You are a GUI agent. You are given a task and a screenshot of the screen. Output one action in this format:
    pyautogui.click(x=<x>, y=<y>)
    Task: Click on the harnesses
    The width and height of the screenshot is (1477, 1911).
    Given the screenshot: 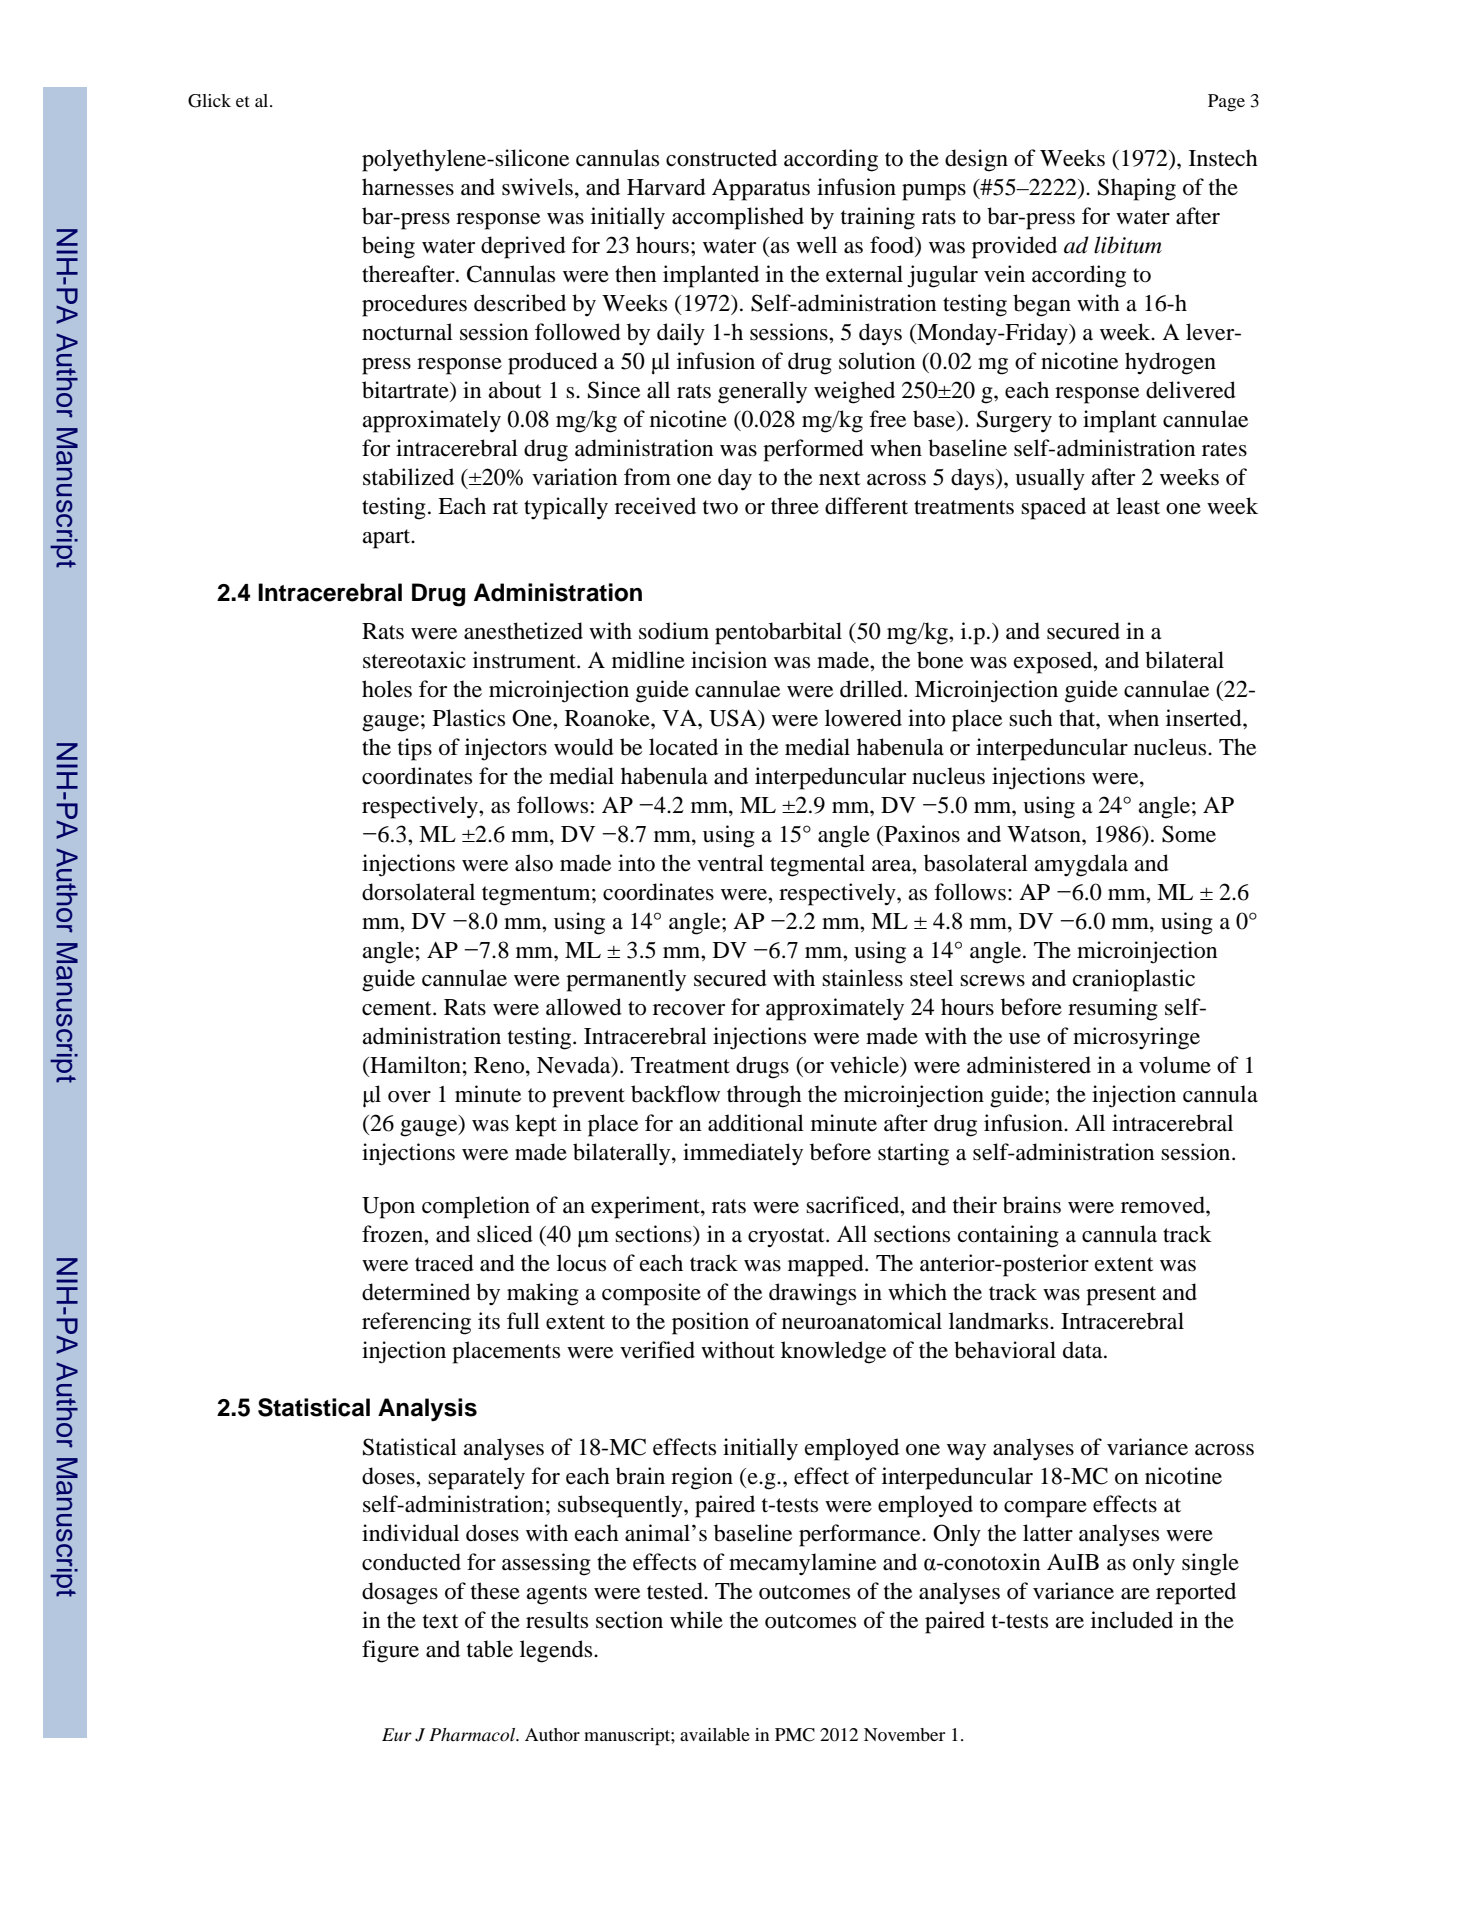 What is the action you would take?
    pyautogui.click(x=408, y=187)
